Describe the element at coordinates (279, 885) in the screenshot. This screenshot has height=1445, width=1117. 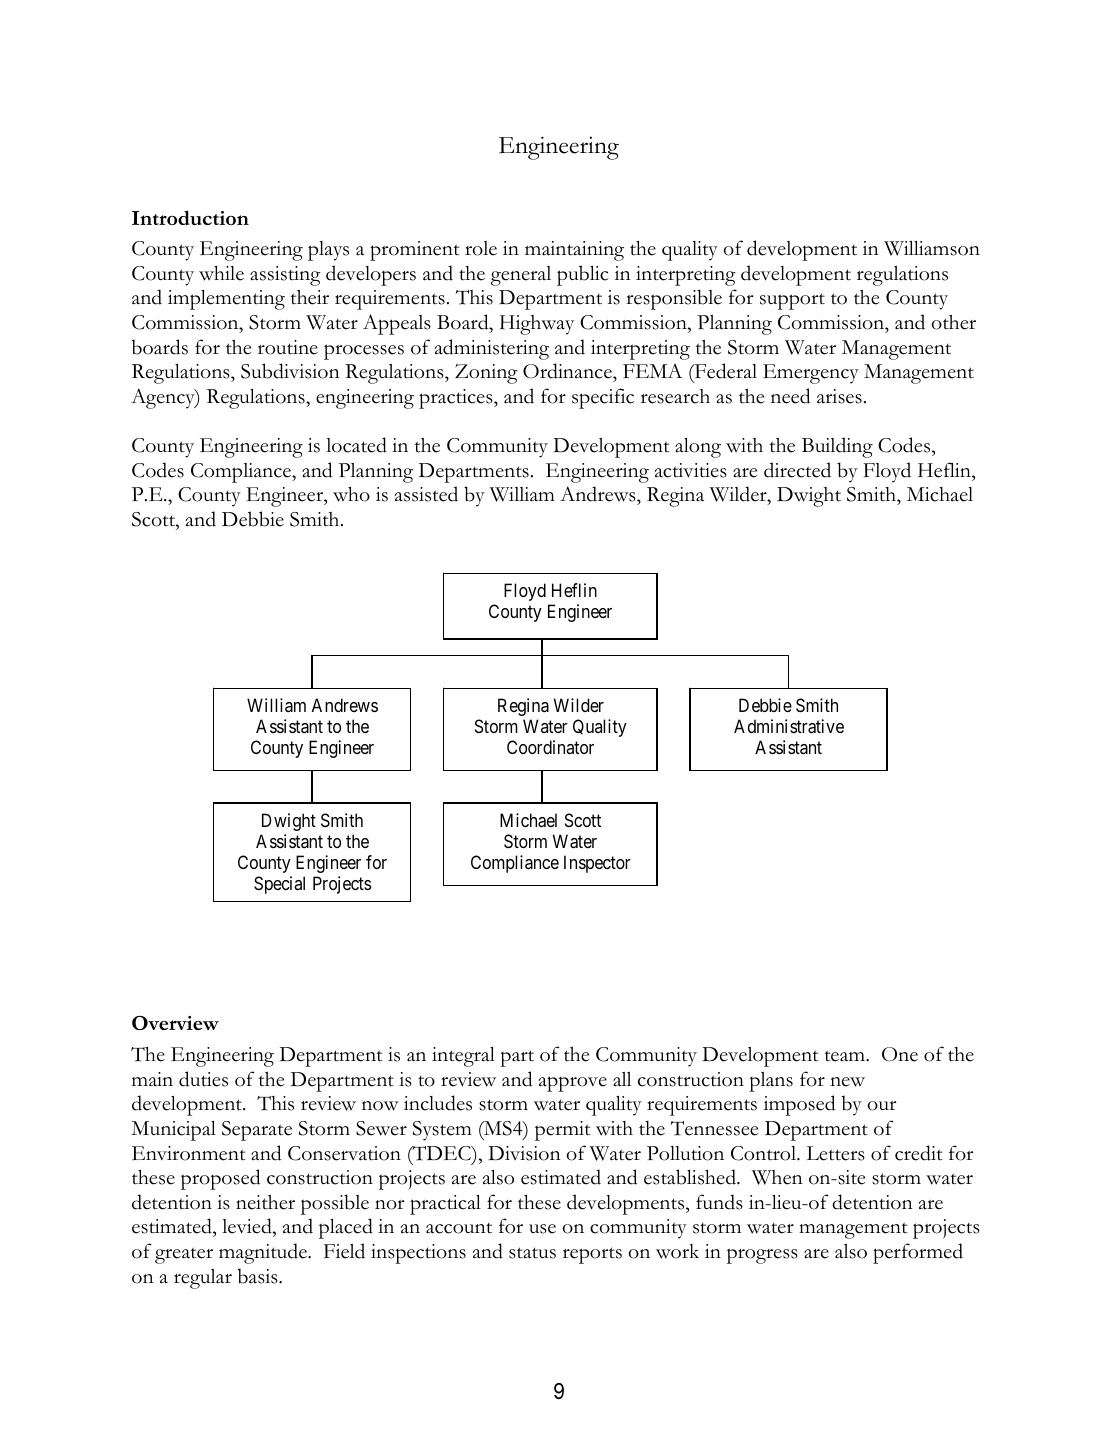
I see `Special` at that location.
